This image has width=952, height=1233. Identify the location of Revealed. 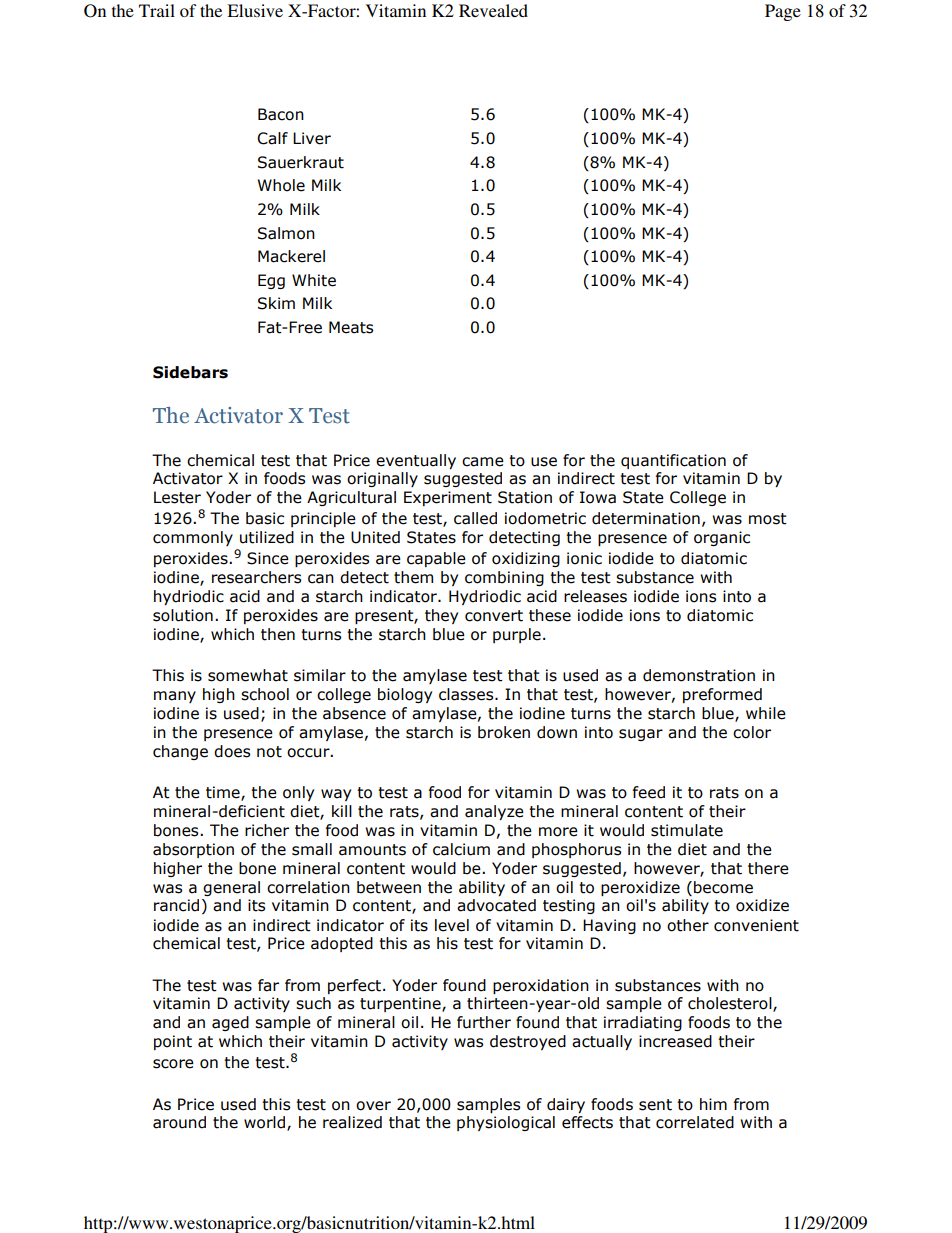
(493, 10).
